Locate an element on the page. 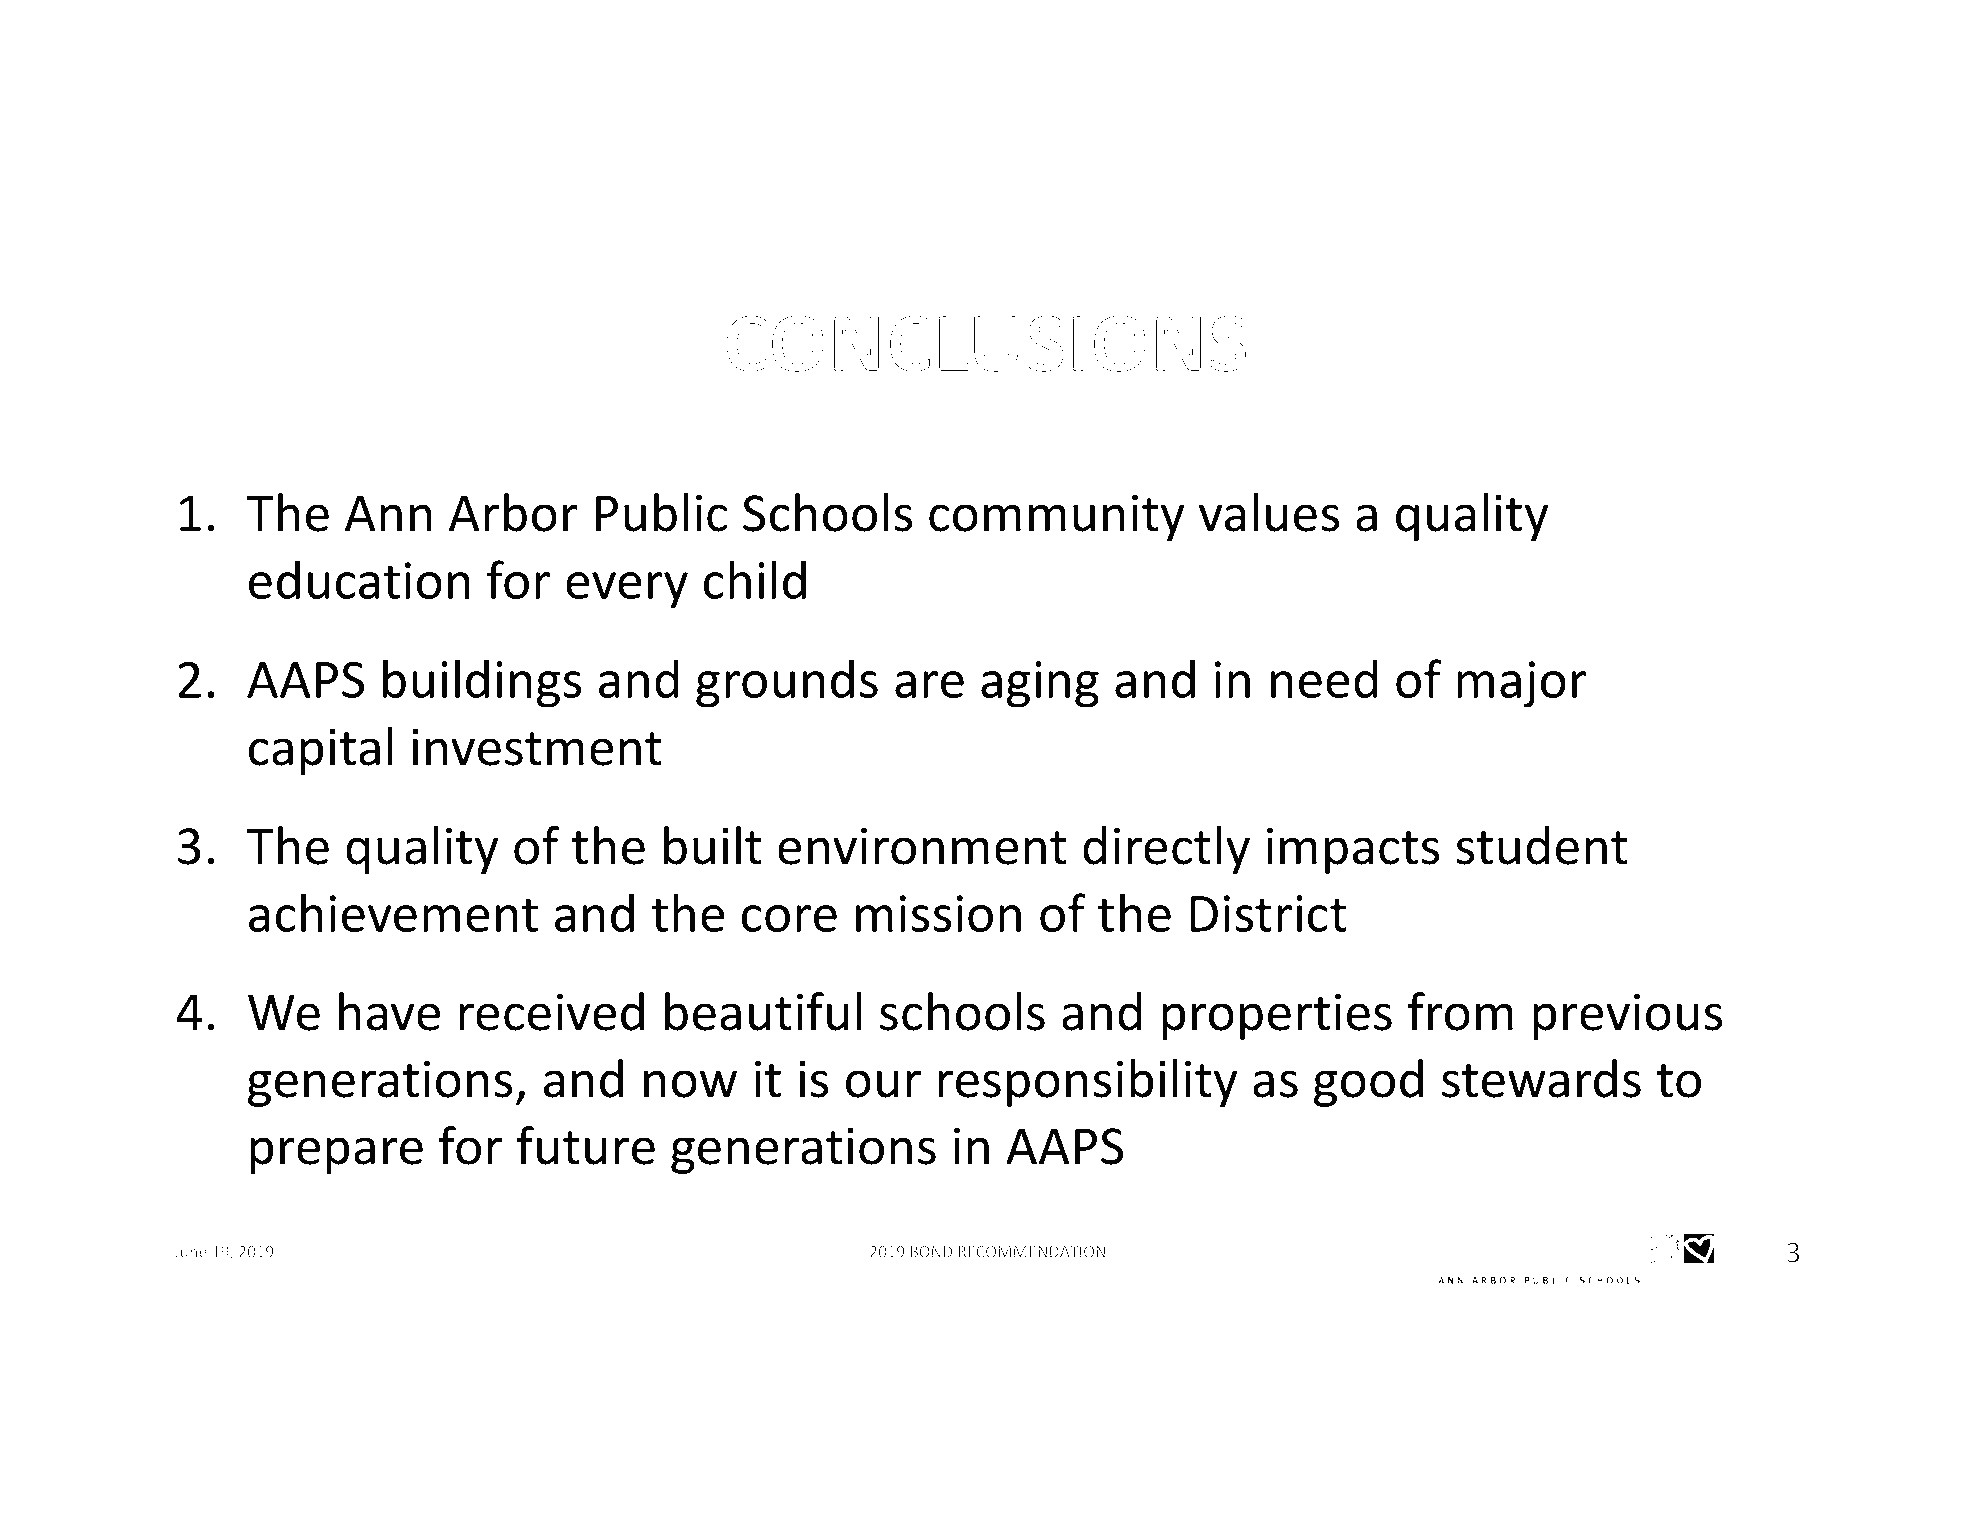  RECOMMENDATION is located at coordinates (1031, 1252).
